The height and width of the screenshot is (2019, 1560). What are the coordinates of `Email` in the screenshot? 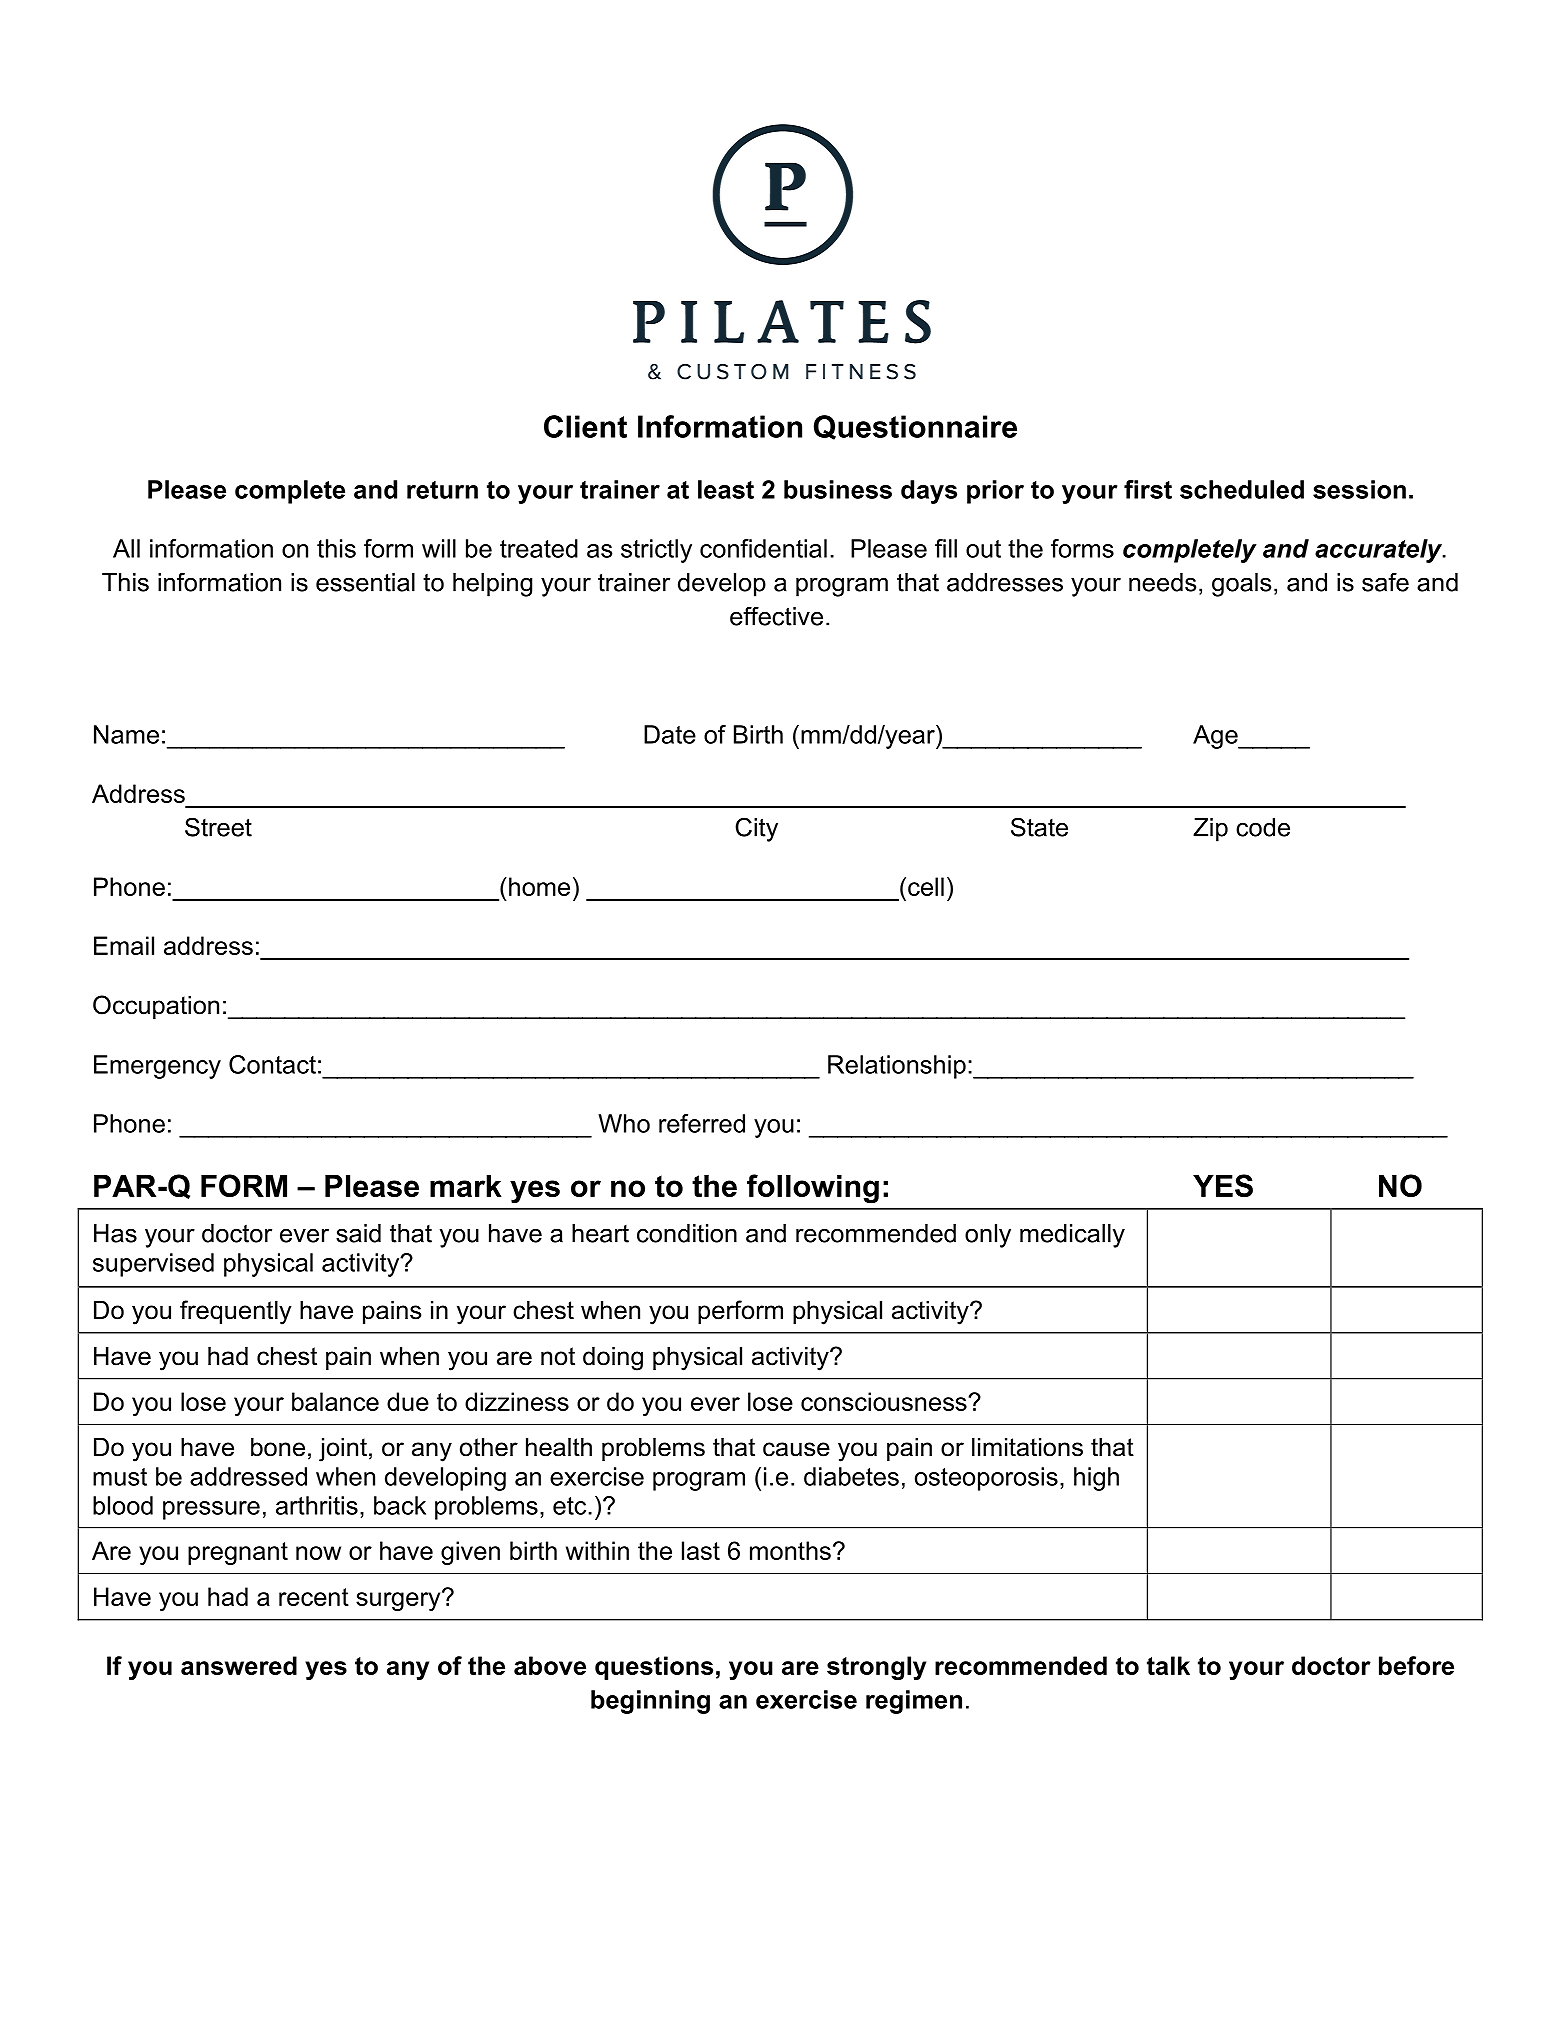 It's located at (124, 945).
